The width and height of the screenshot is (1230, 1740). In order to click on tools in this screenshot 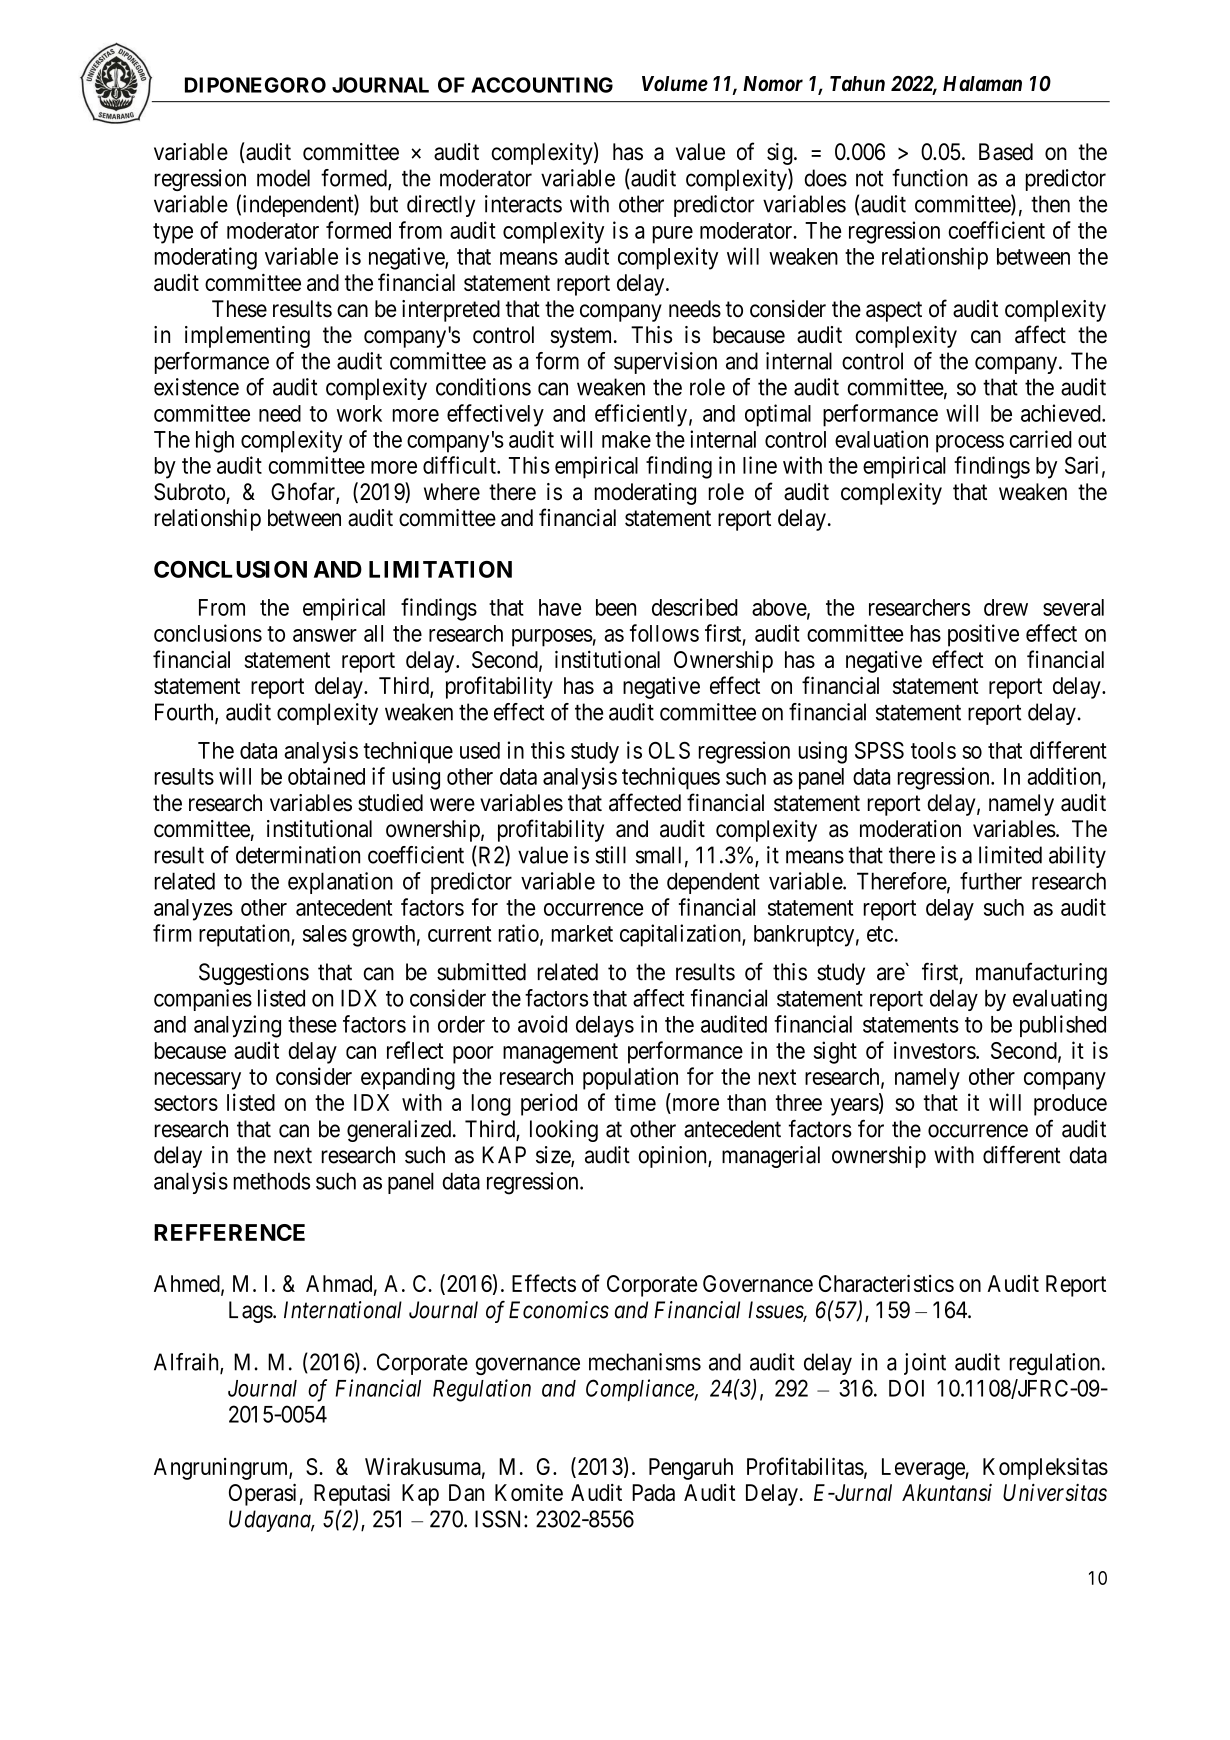, I will do `click(933, 750)`.
